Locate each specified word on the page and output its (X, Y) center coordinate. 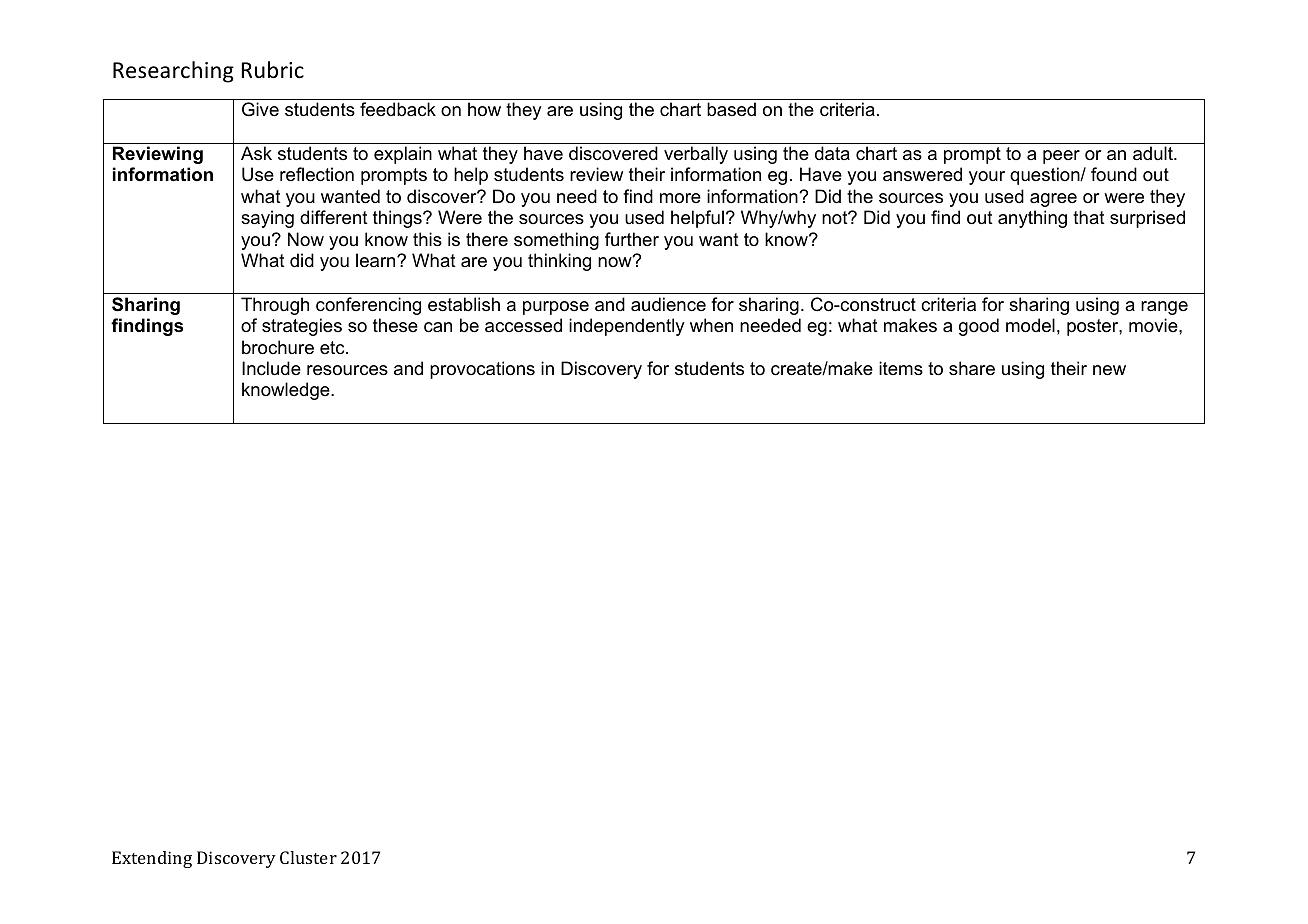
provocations (482, 370)
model (1030, 325)
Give (260, 109)
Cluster (308, 857)
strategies (302, 327)
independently (626, 327)
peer (1061, 157)
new (1109, 370)
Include (271, 368)
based (731, 109)
